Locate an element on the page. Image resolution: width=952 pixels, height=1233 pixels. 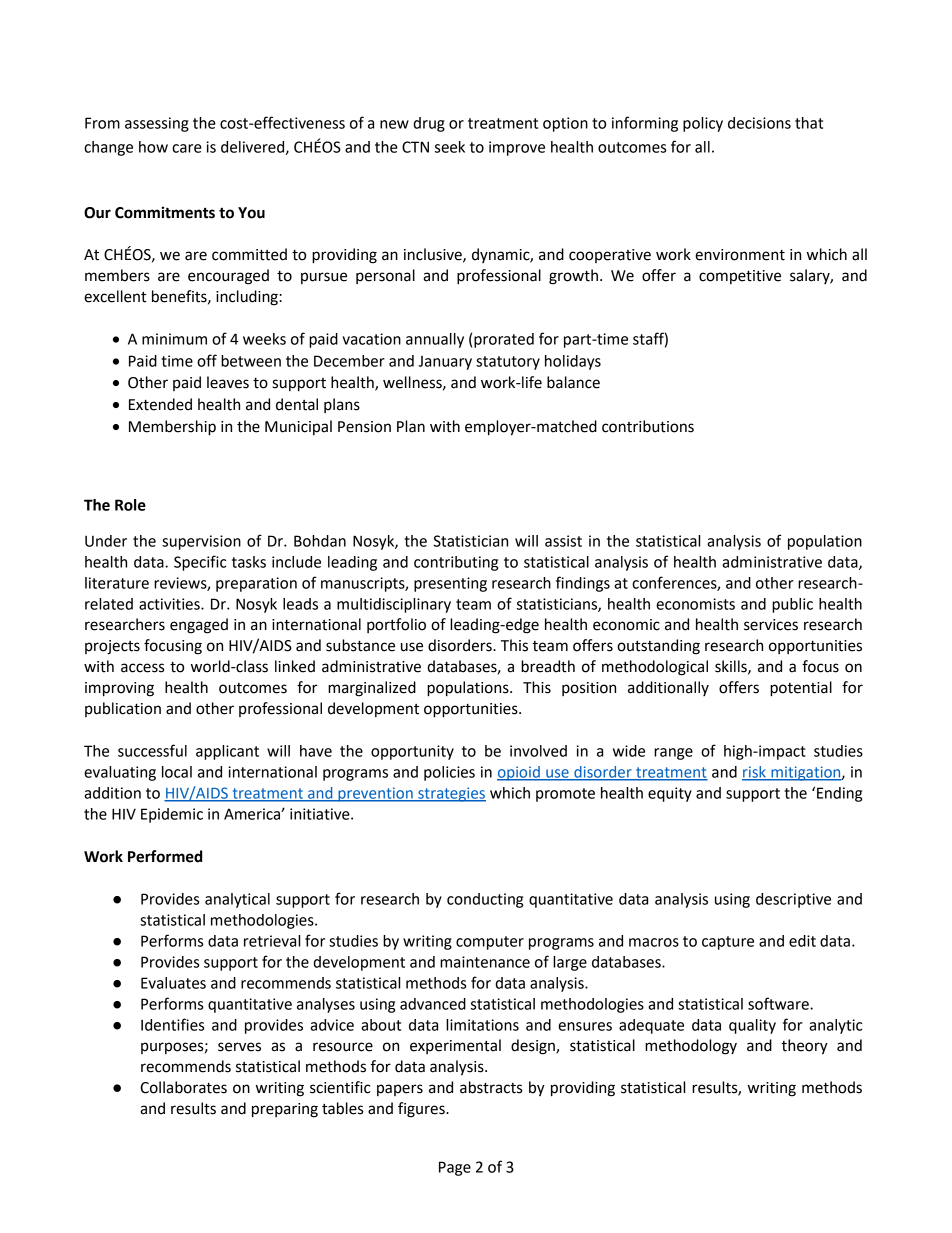
seek is located at coordinates (450, 147).
